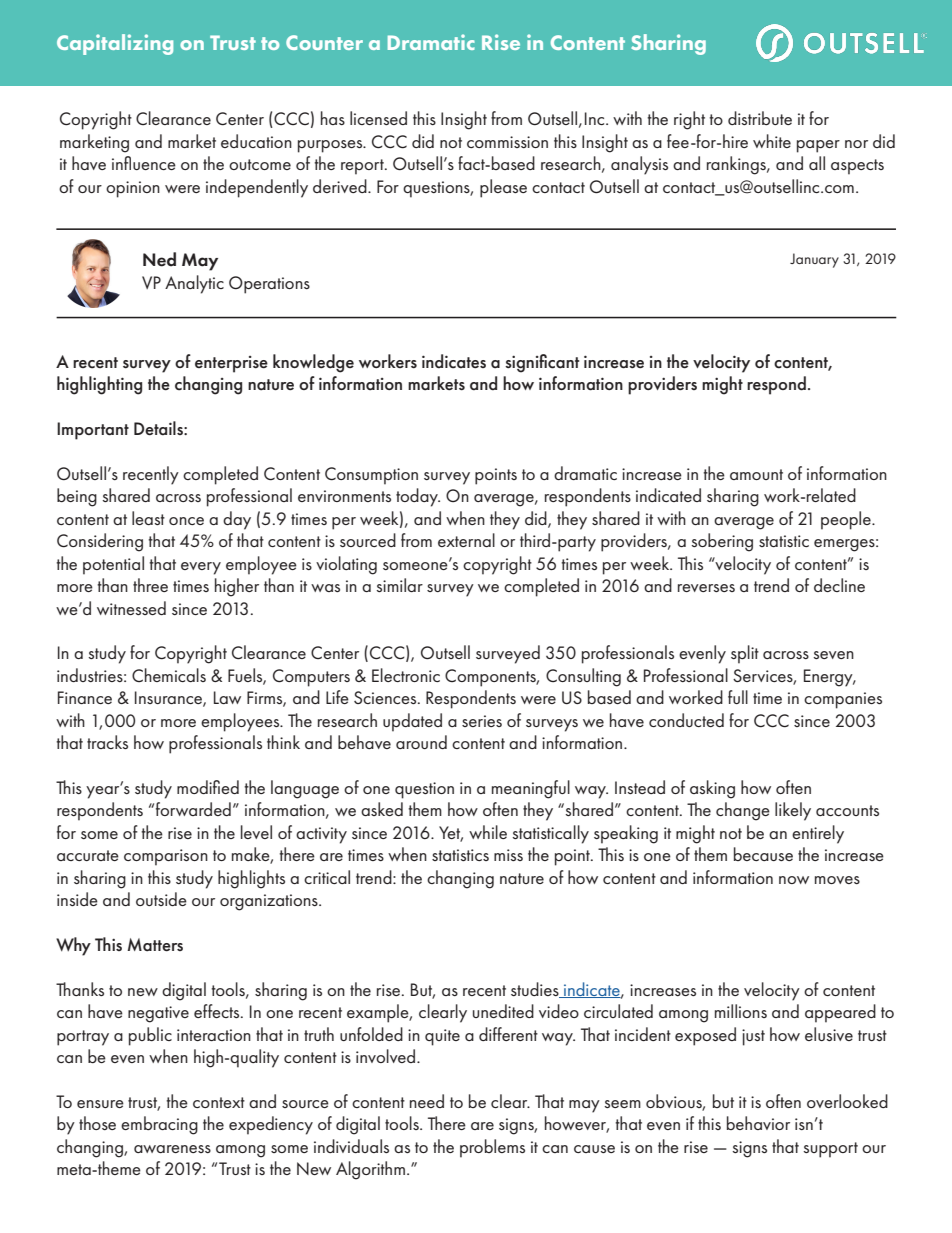  What do you see at coordinates (115, 44) in the screenshot?
I see `Capitalizing` at bounding box center [115, 44].
